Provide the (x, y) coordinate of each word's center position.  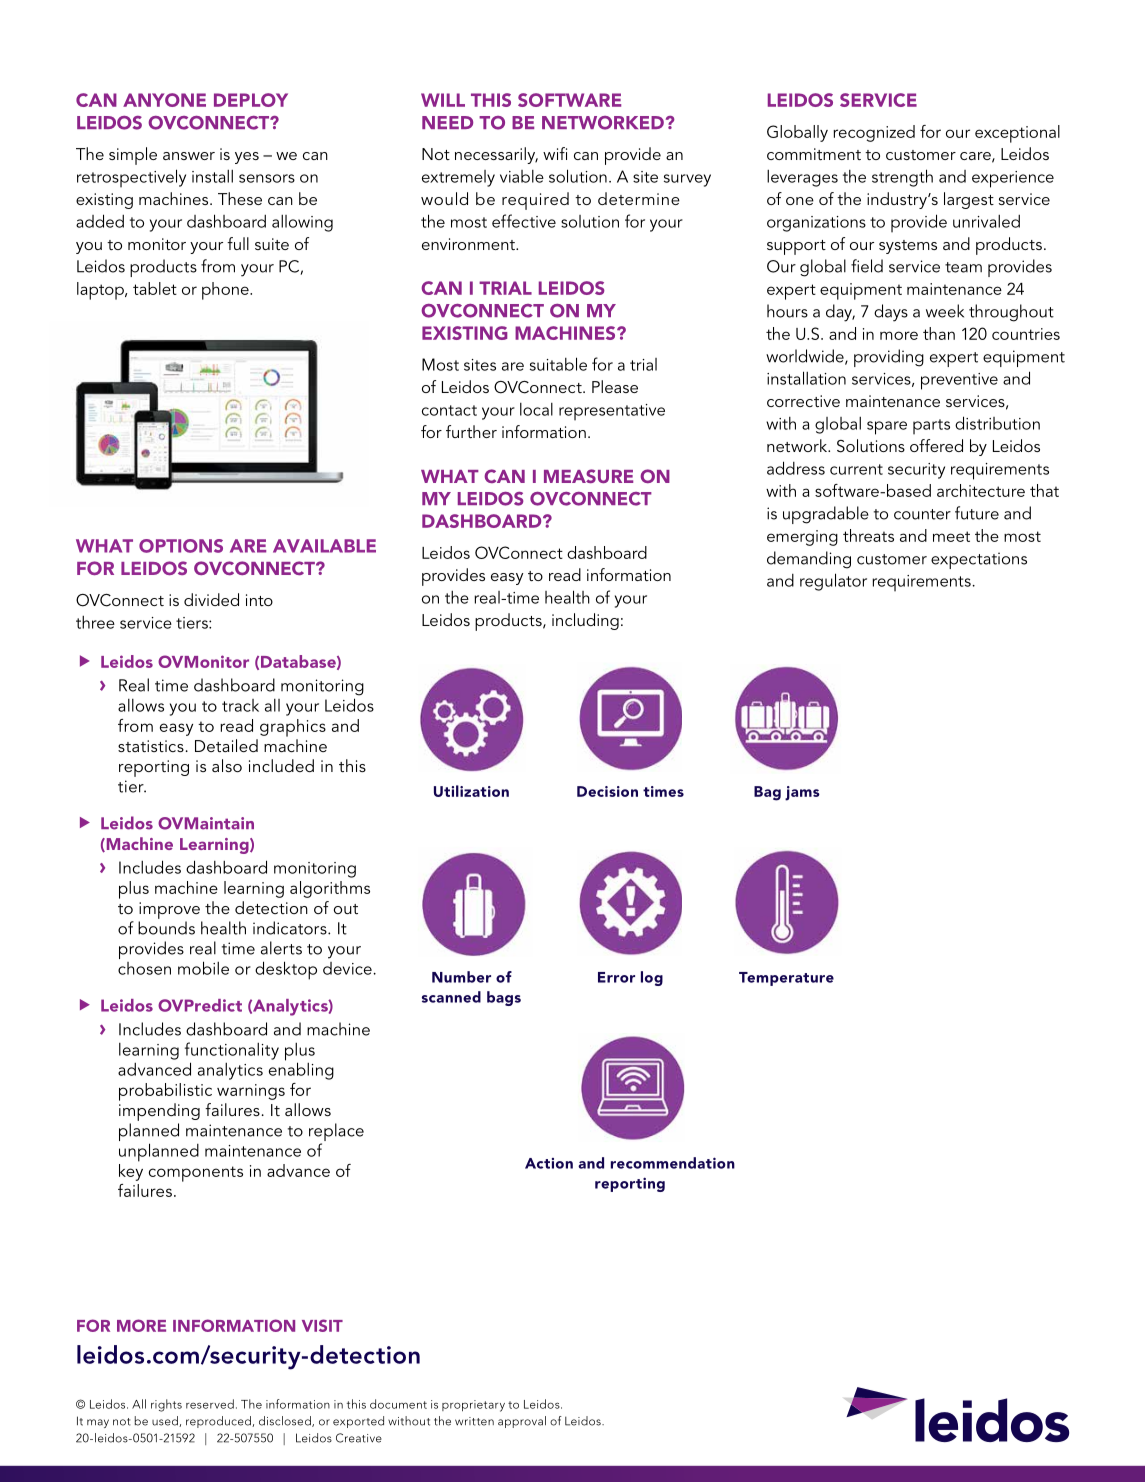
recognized (874, 133)
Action (549, 1163)
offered (936, 445)
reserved (210, 1404)
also (227, 765)
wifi (555, 153)
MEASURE (588, 476)
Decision (607, 791)
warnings (251, 1092)
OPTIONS (181, 546)
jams (802, 793)
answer (189, 156)
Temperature (786, 979)
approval (522, 1422)
